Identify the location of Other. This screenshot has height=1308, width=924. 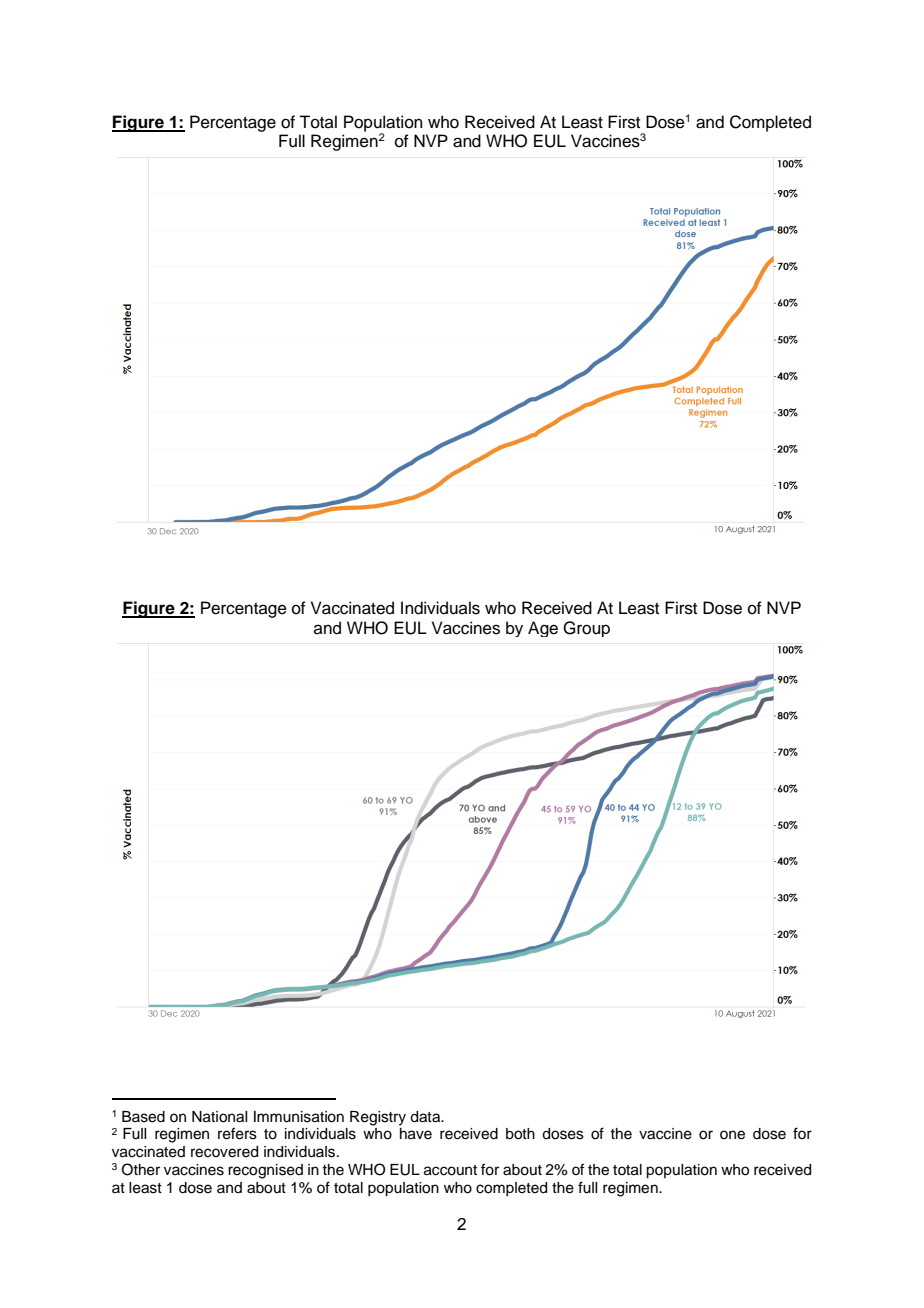
(141, 1169).
